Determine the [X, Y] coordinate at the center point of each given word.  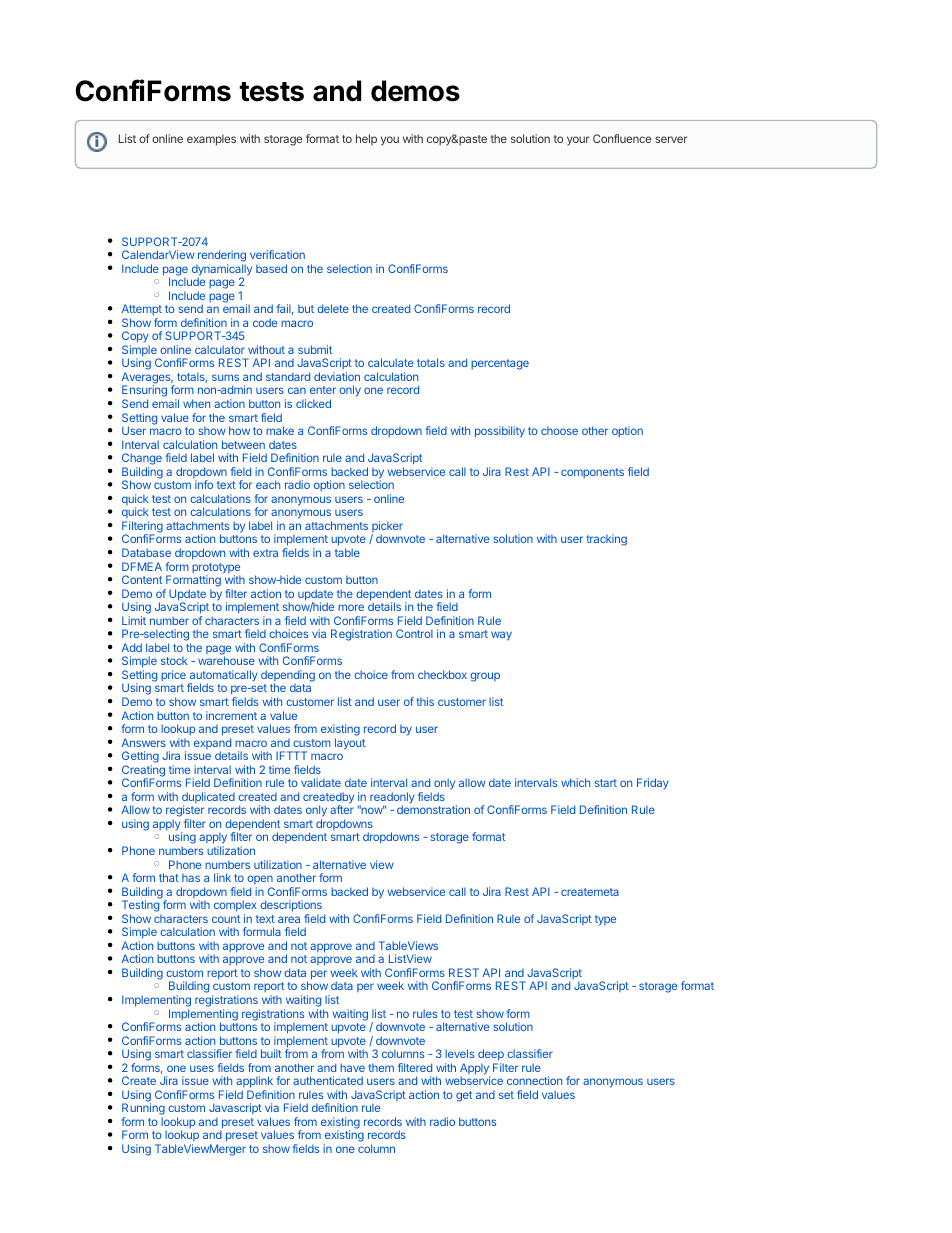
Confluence [622, 138]
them [381, 1068]
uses [202, 1068]
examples [211, 140]
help [366, 139]
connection [534, 1080]
